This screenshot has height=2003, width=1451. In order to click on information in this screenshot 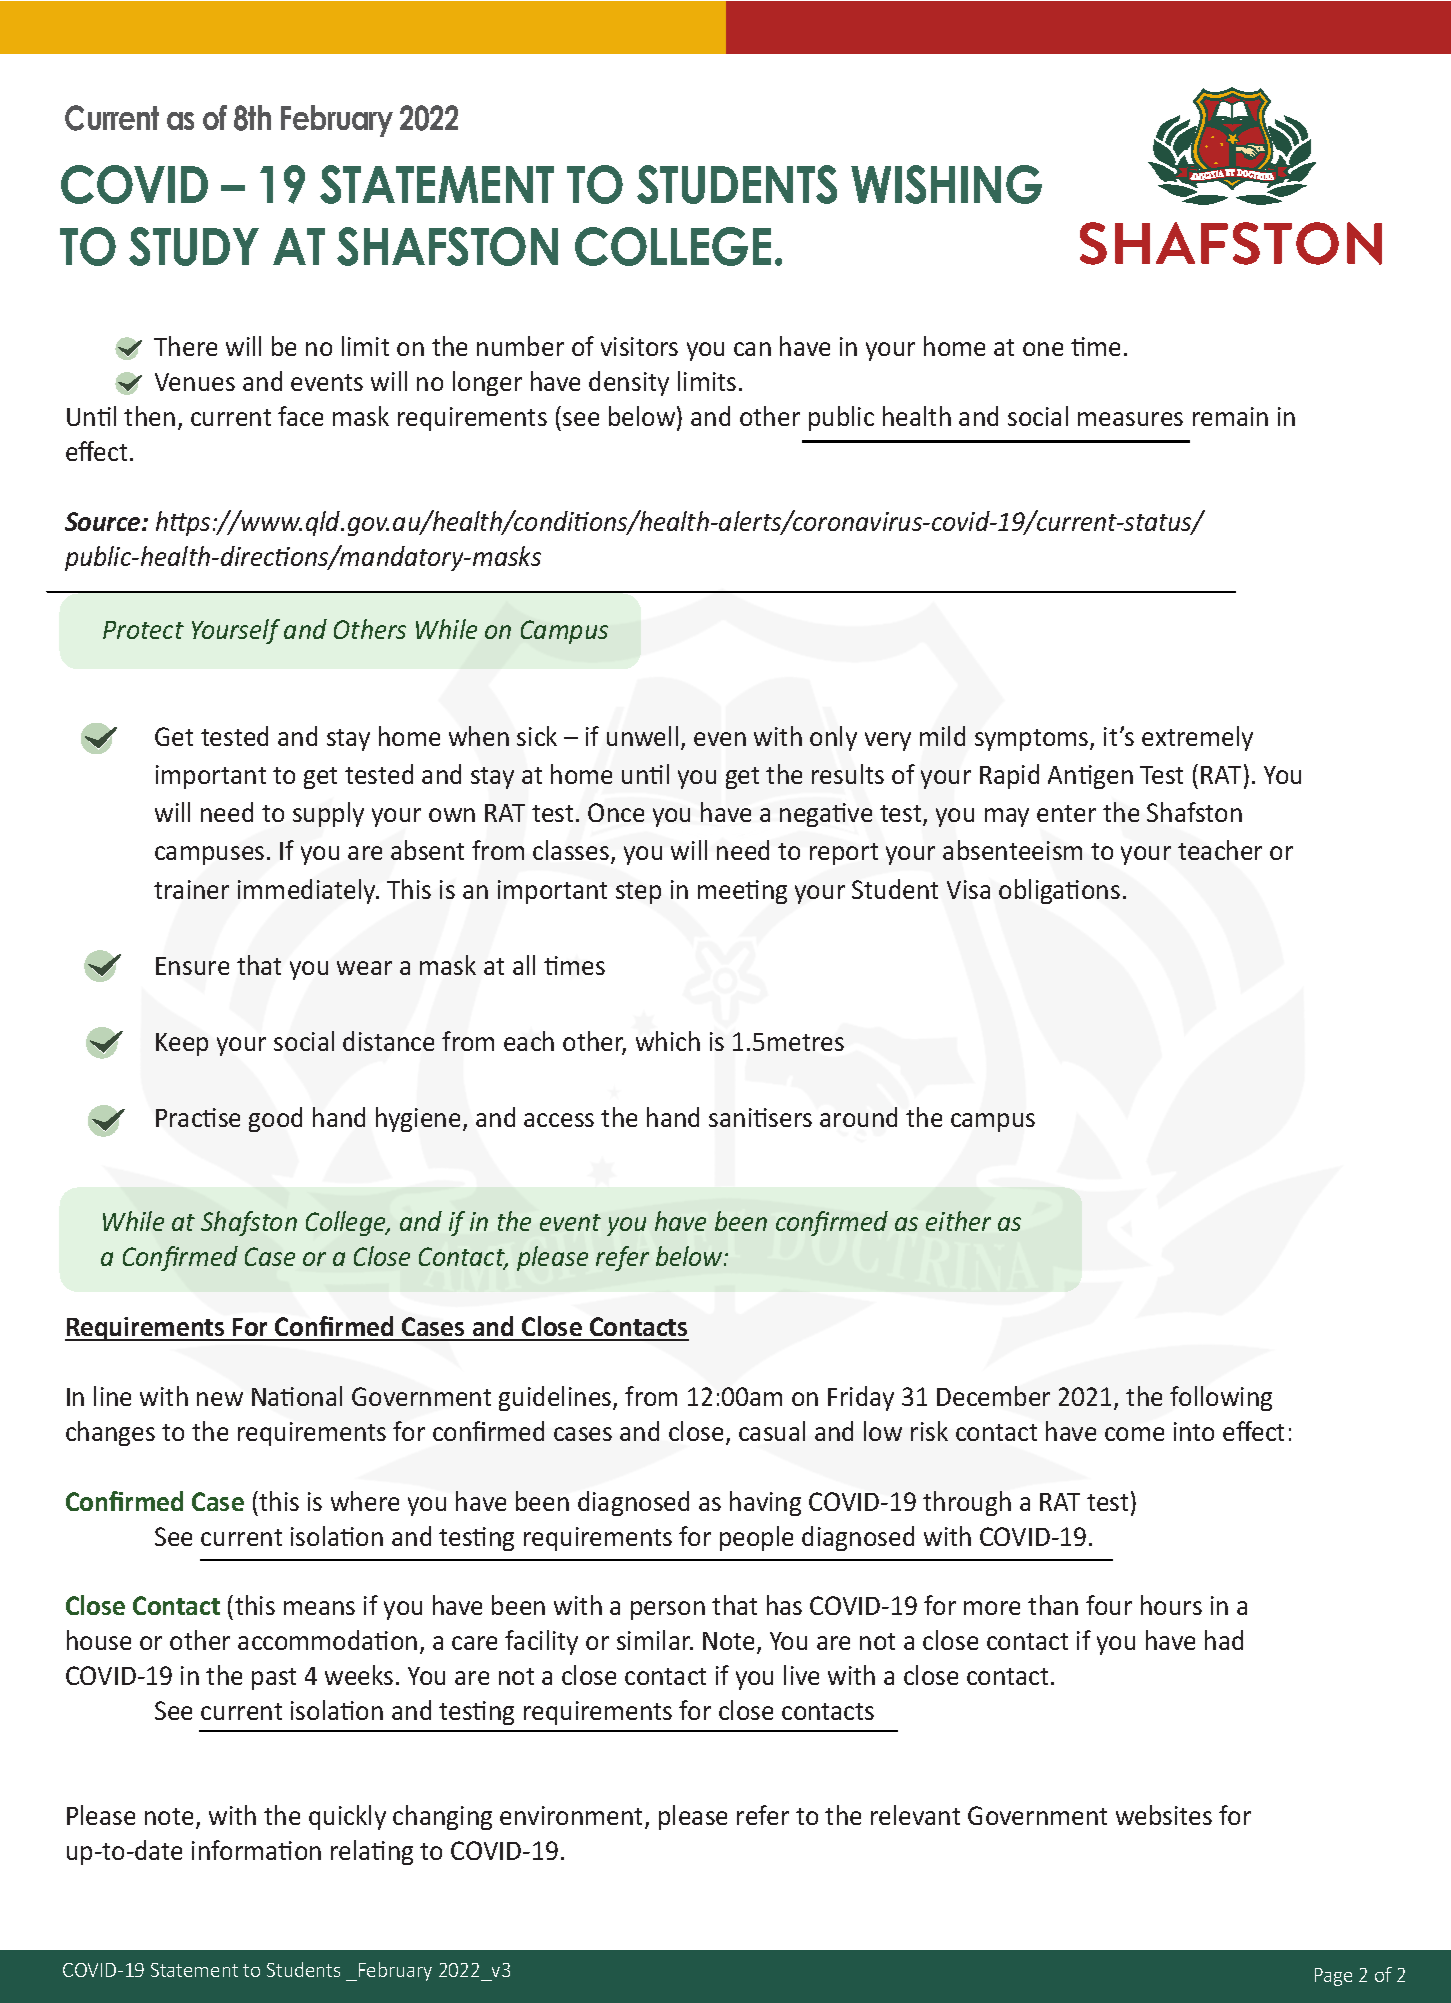, I will do `click(256, 1850)`.
